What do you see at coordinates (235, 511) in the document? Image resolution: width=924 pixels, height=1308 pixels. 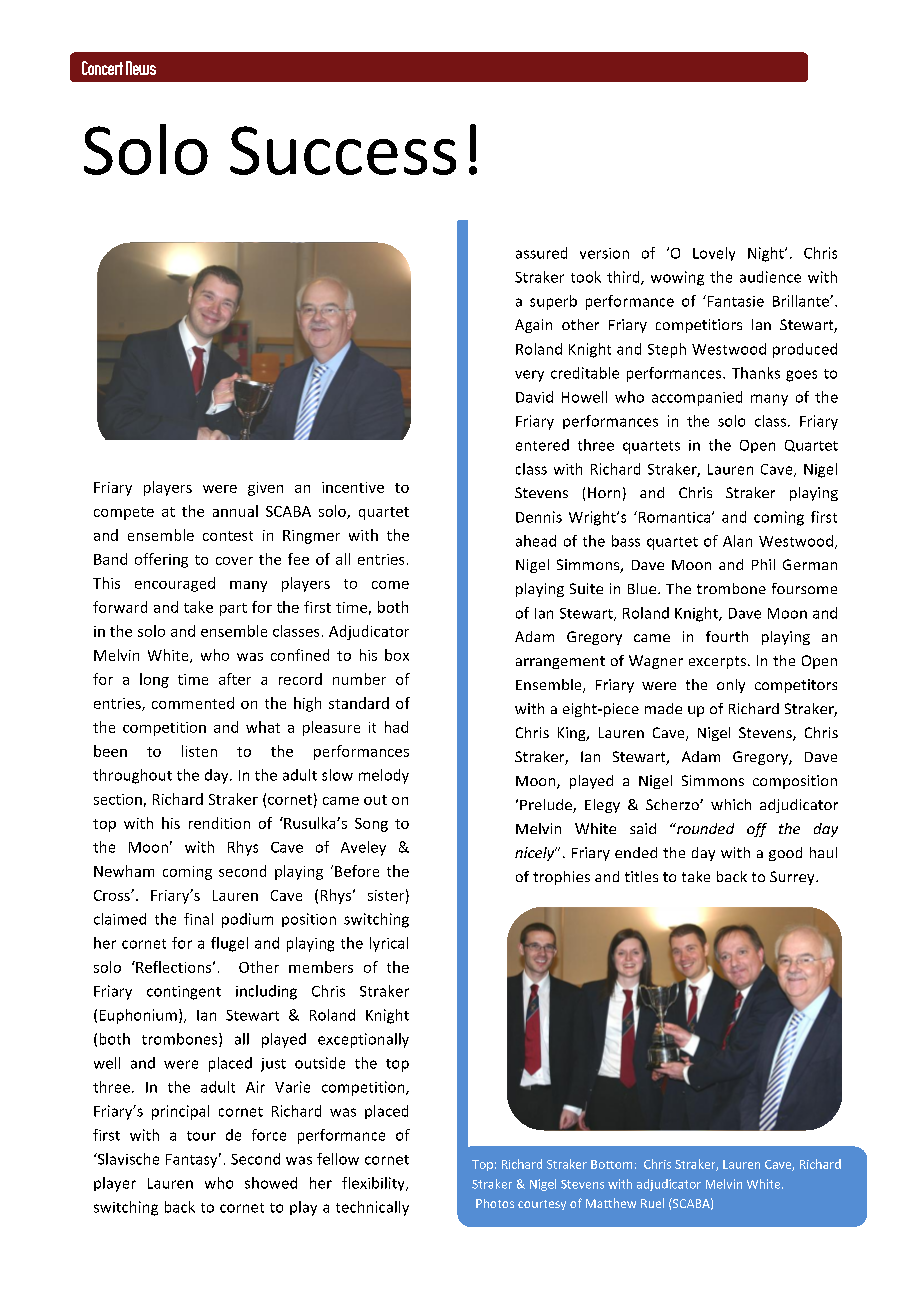 I see `annual` at bounding box center [235, 511].
